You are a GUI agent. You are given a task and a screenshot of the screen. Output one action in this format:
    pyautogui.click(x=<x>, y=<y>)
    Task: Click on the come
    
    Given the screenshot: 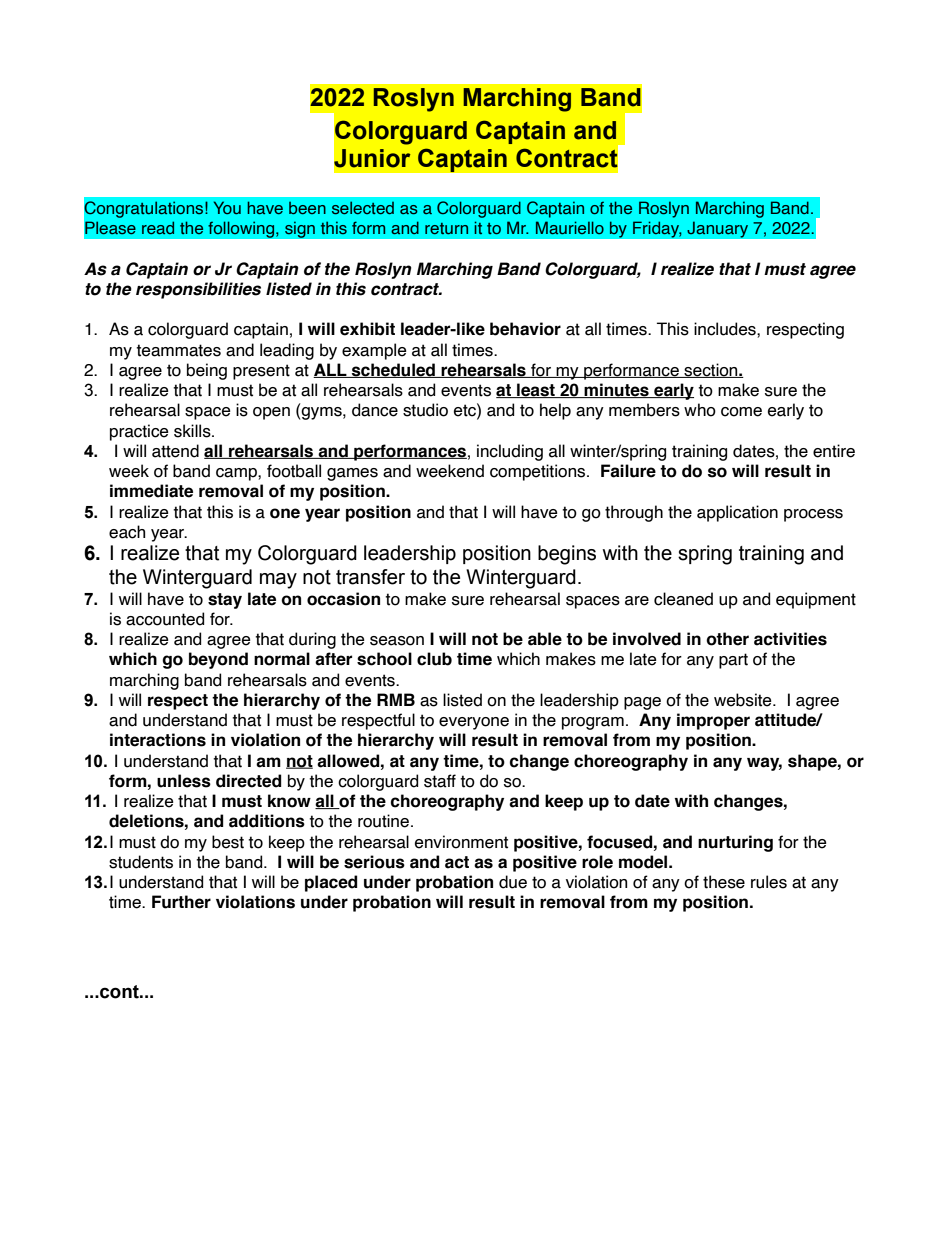 What is the action you would take?
    pyautogui.click(x=741, y=412)
